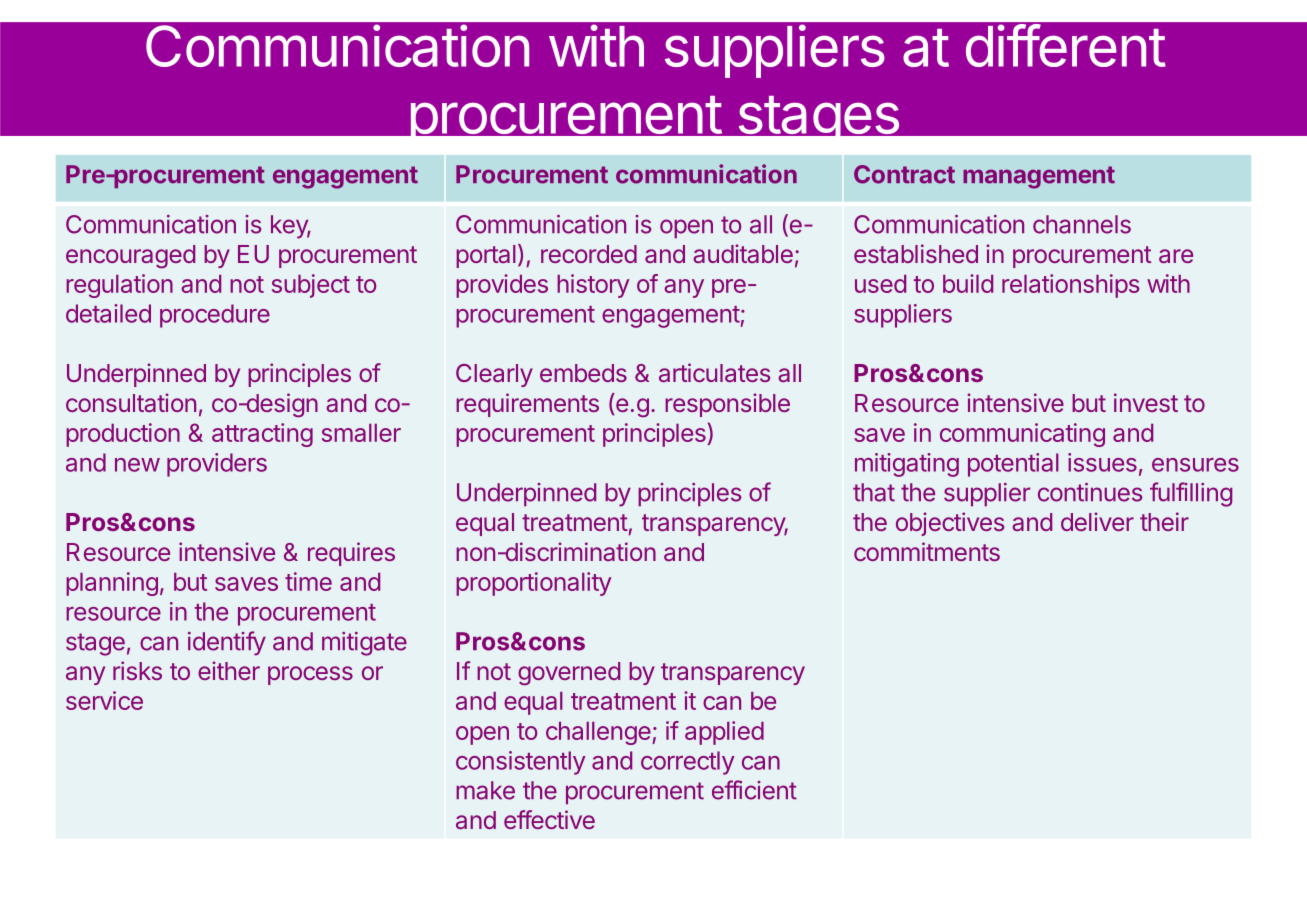 The width and height of the screenshot is (1307, 924). I want to click on make, so click(485, 790).
